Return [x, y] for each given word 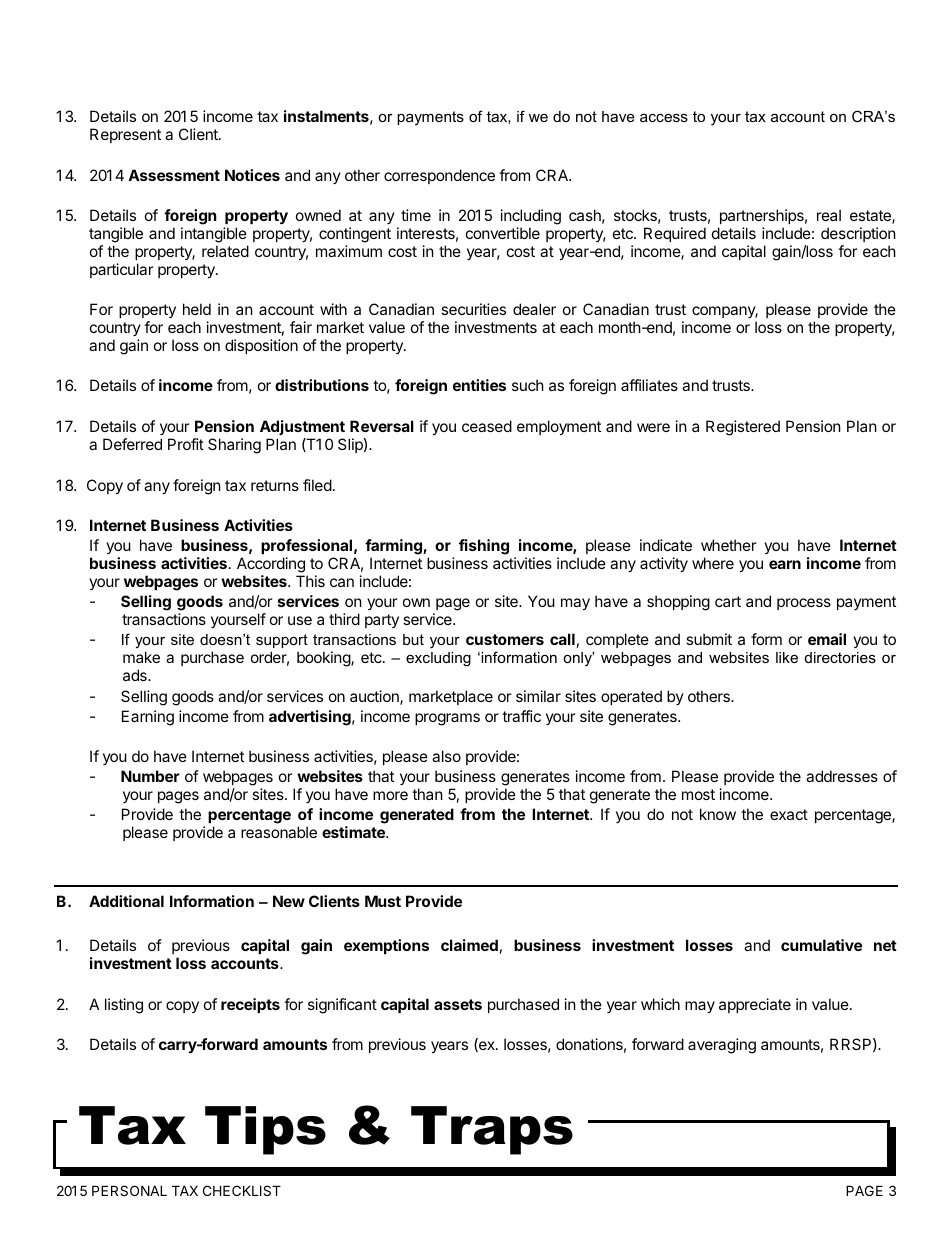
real [829, 215]
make [141, 657]
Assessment [174, 175]
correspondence [439, 176]
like [787, 657]
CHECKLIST [242, 1190]
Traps [492, 1130]
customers [505, 639]
